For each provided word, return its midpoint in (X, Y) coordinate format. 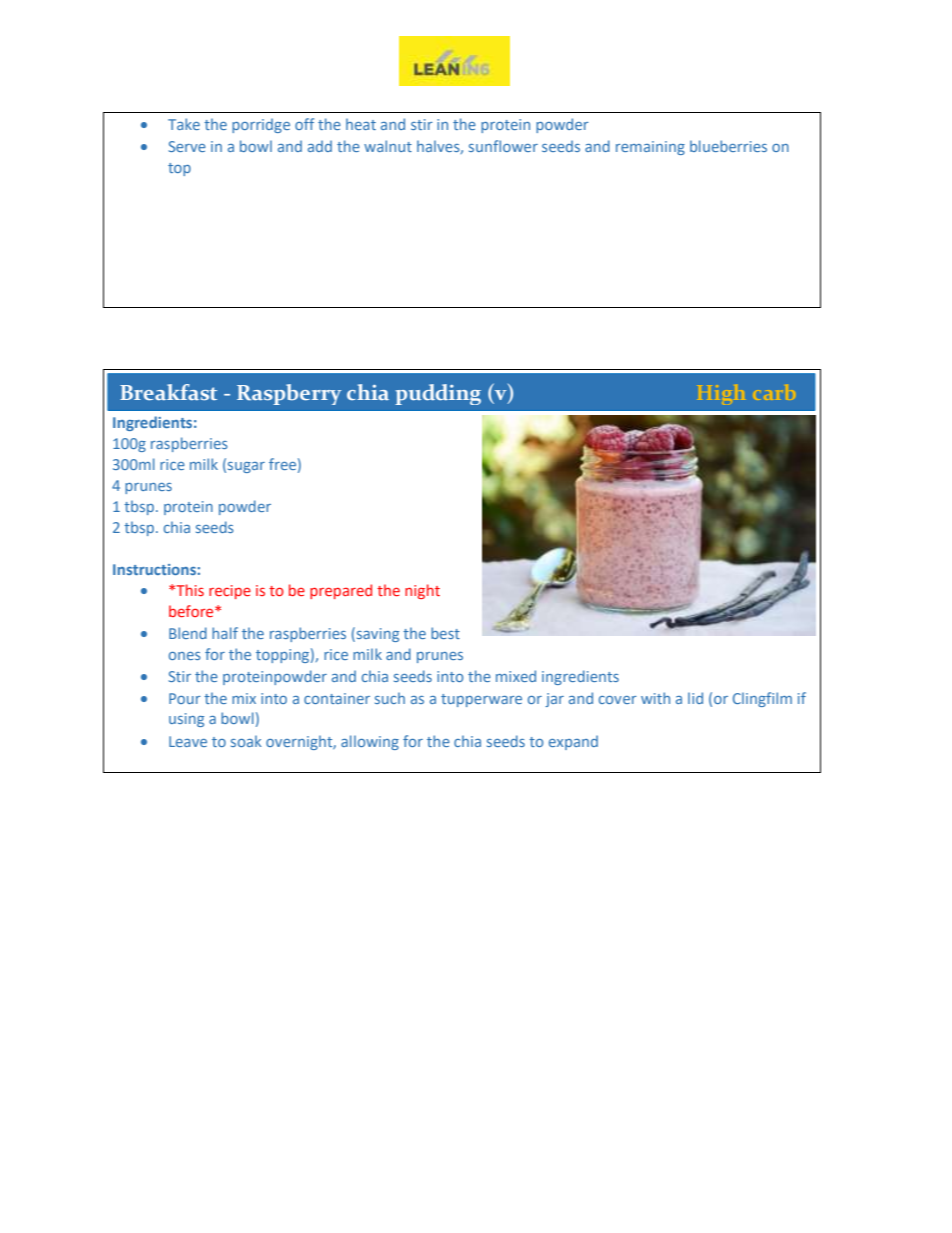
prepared (341, 591)
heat (361, 124)
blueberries (728, 146)
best (445, 633)
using (186, 720)
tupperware (481, 700)
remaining (650, 148)
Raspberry (289, 394)
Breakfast (168, 392)
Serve (187, 146)
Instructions (155, 569)
